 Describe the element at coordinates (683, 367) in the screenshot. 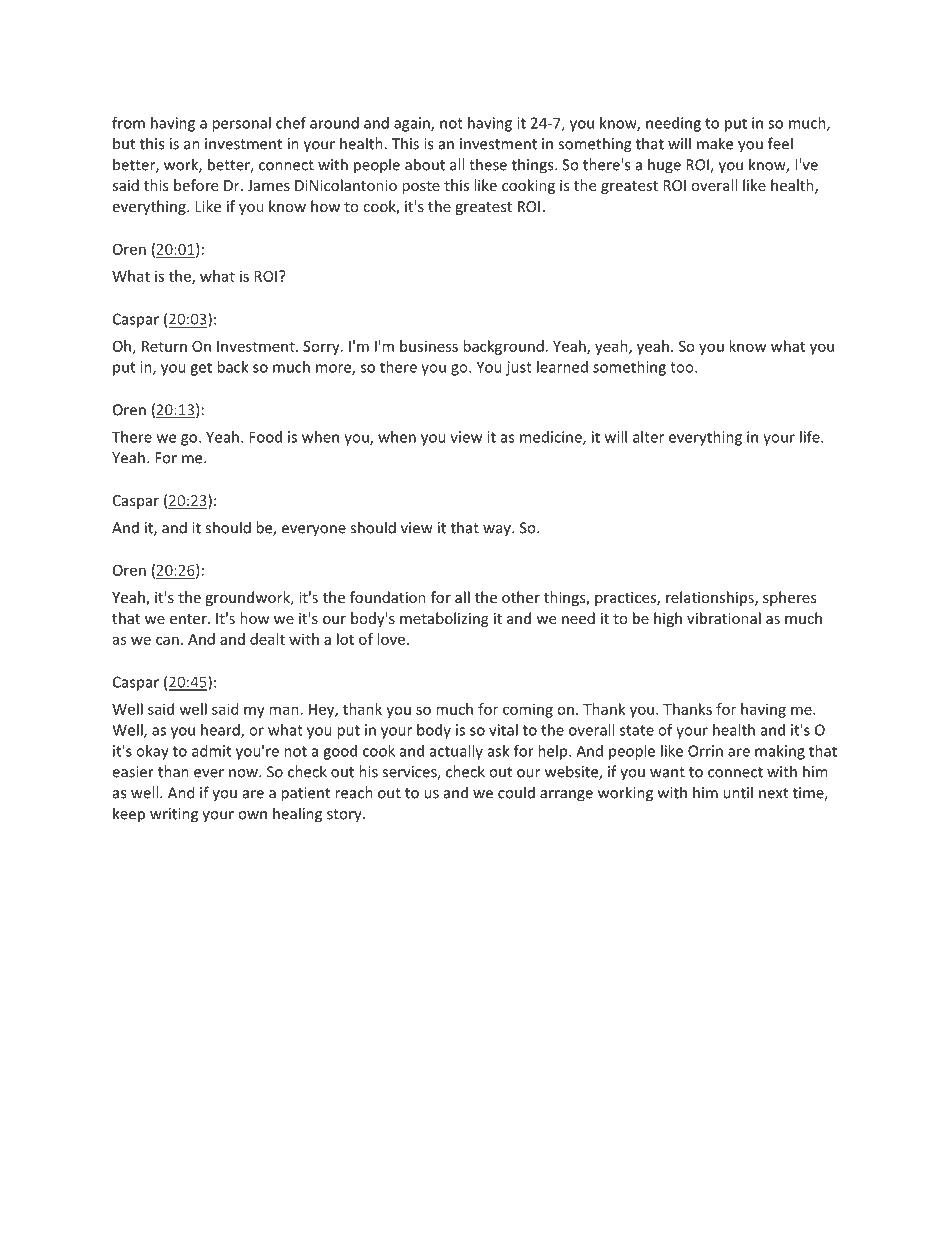

I see `too` at that location.
